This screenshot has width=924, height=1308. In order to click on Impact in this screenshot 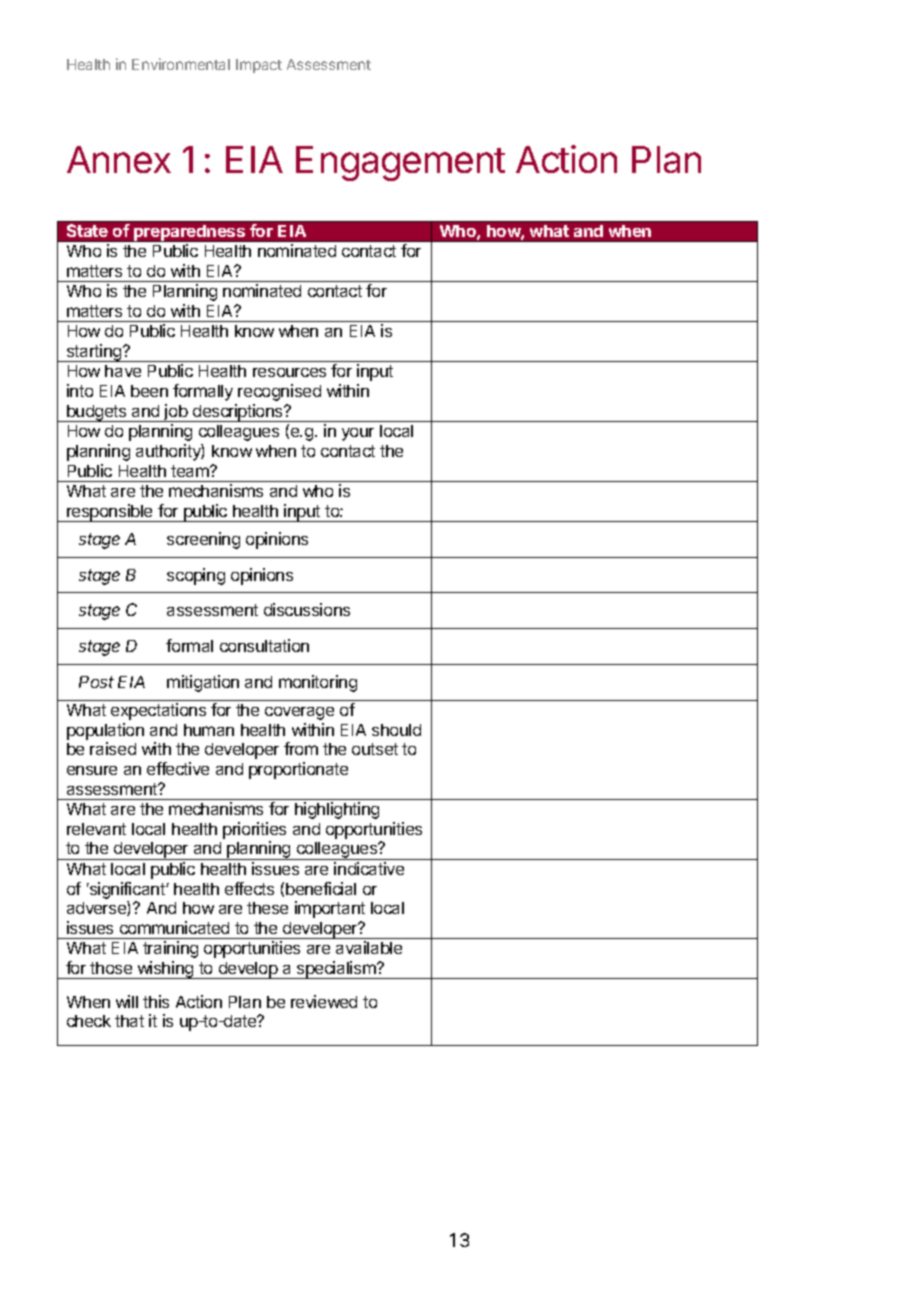, I will do `click(259, 66)`.
